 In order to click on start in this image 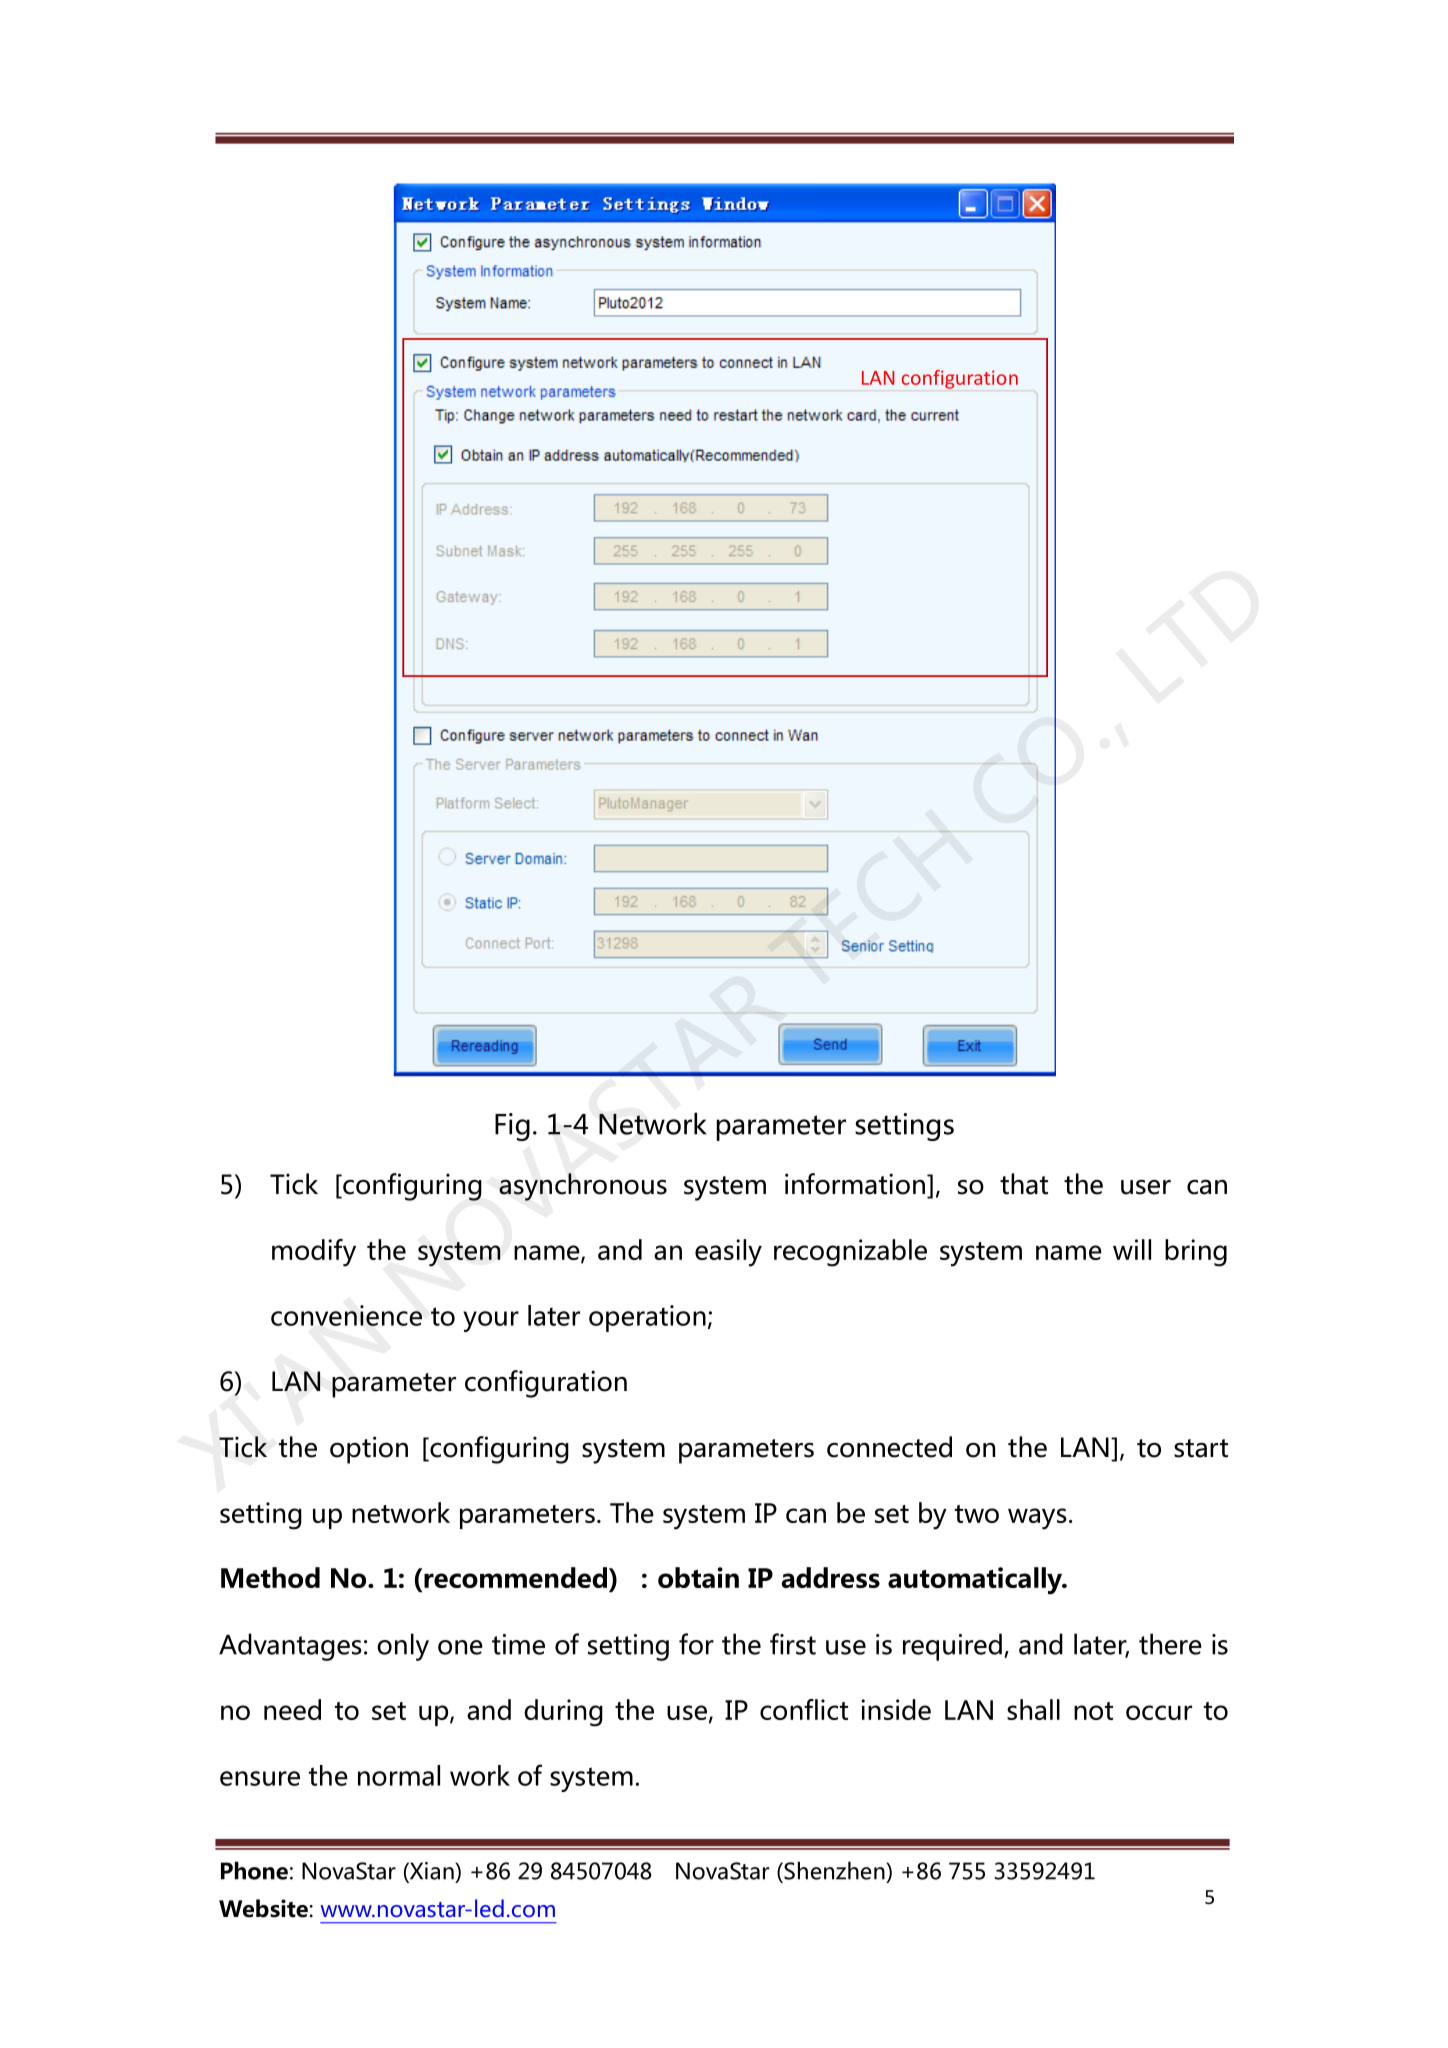, I will do `click(1201, 1448)`.
